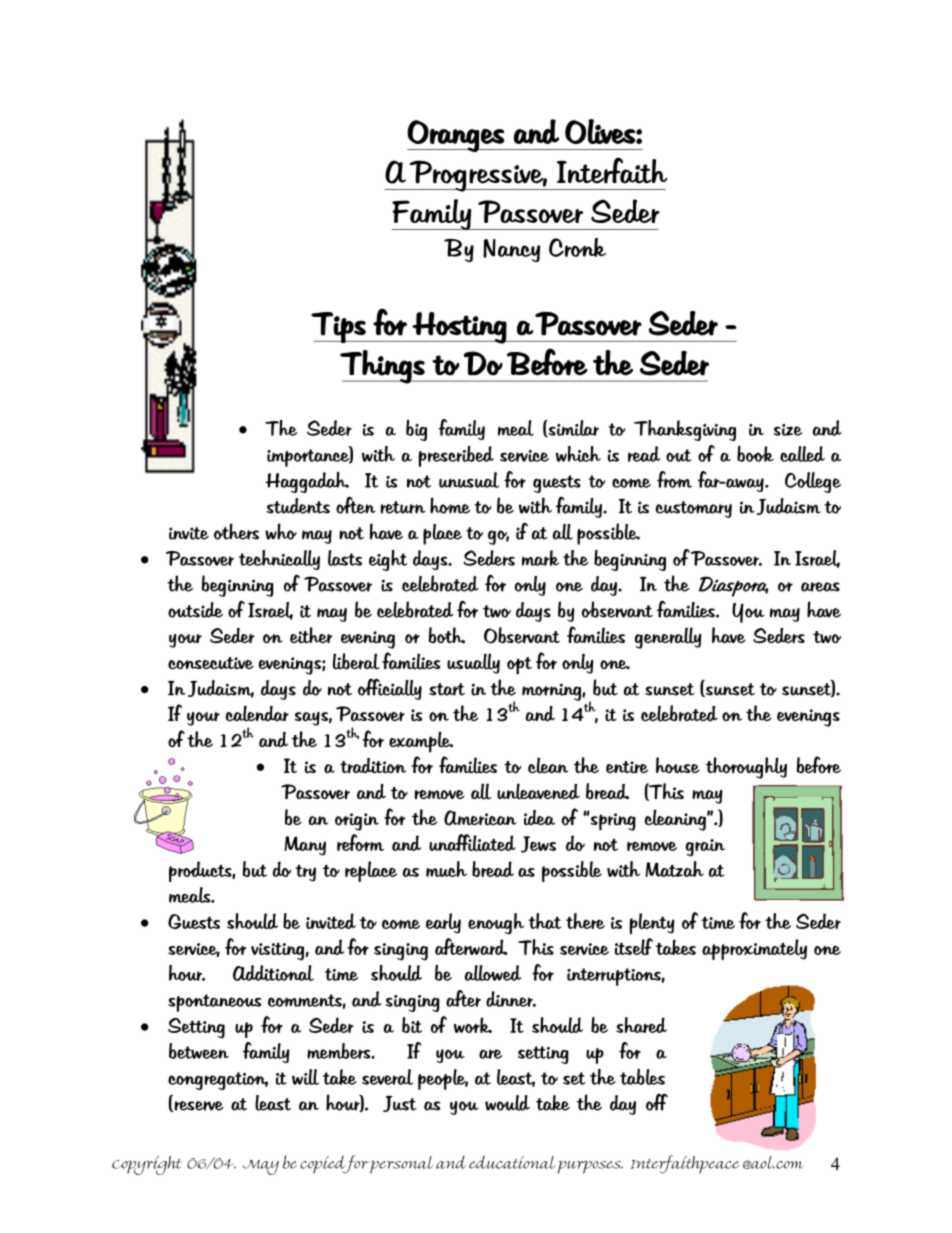 The width and height of the image is (952, 1233). I want to click on others, so click(236, 531).
